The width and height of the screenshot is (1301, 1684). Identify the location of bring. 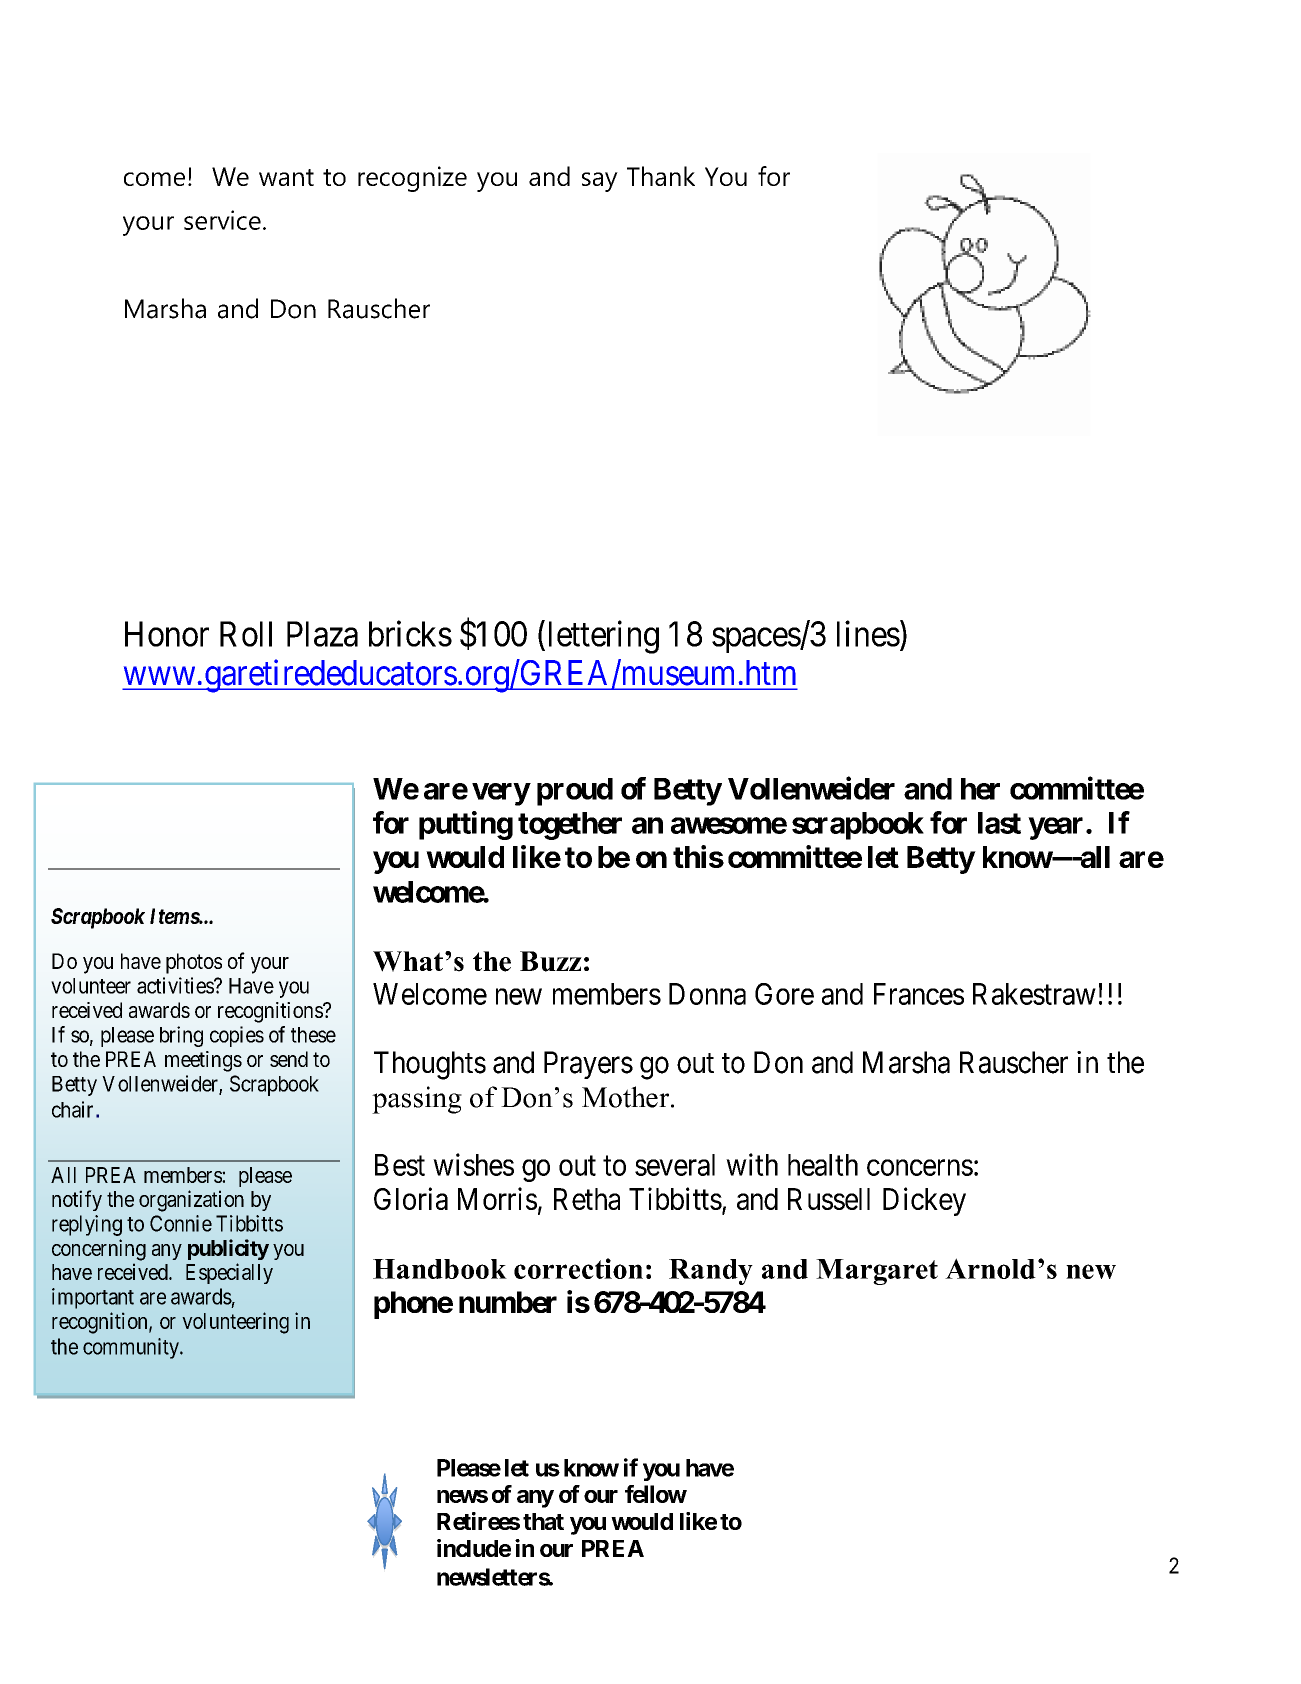
(181, 1036).
